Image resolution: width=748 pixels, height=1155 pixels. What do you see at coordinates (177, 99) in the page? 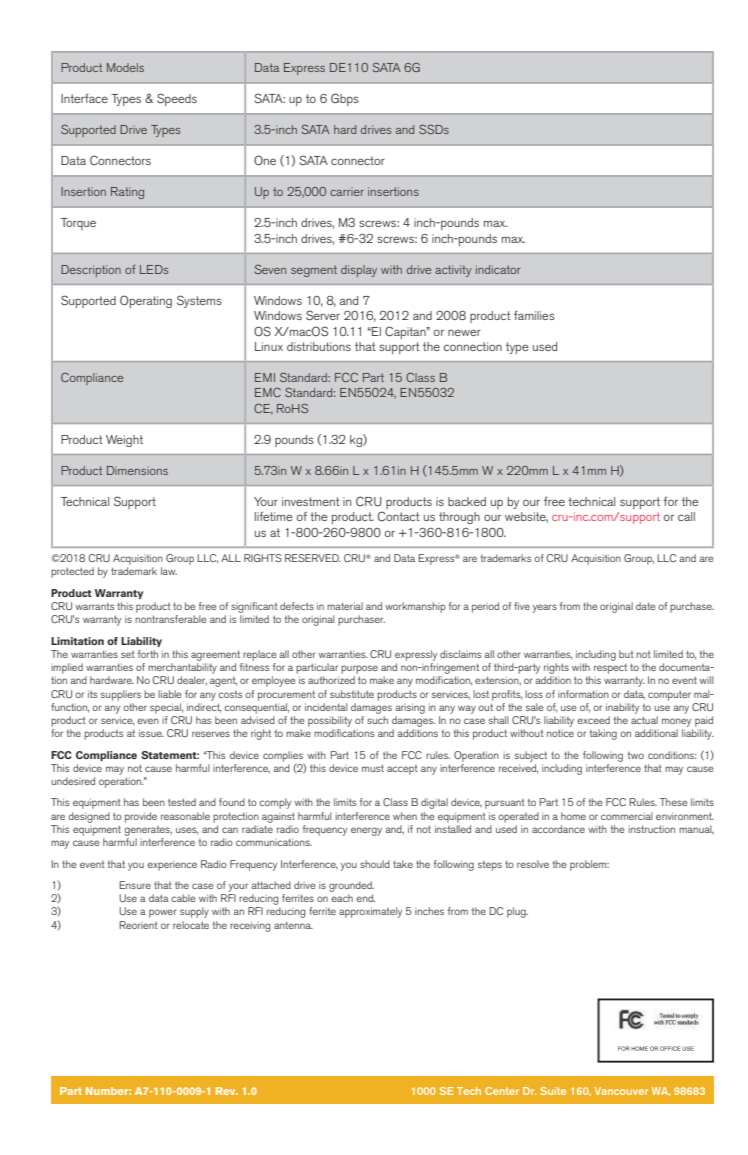
I see `Speeds` at bounding box center [177, 99].
